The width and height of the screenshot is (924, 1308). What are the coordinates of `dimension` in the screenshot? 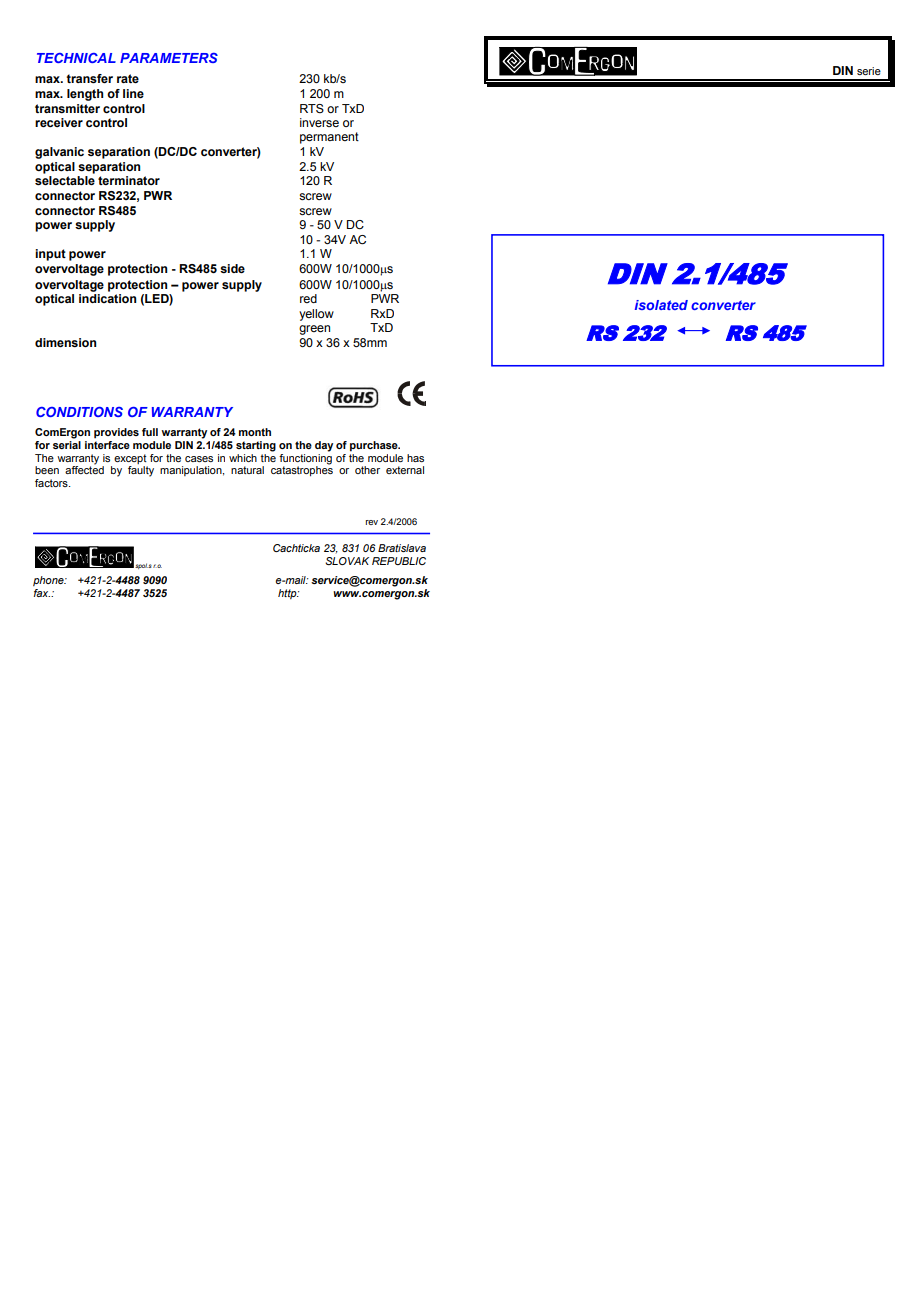 It's located at (65, 342).
